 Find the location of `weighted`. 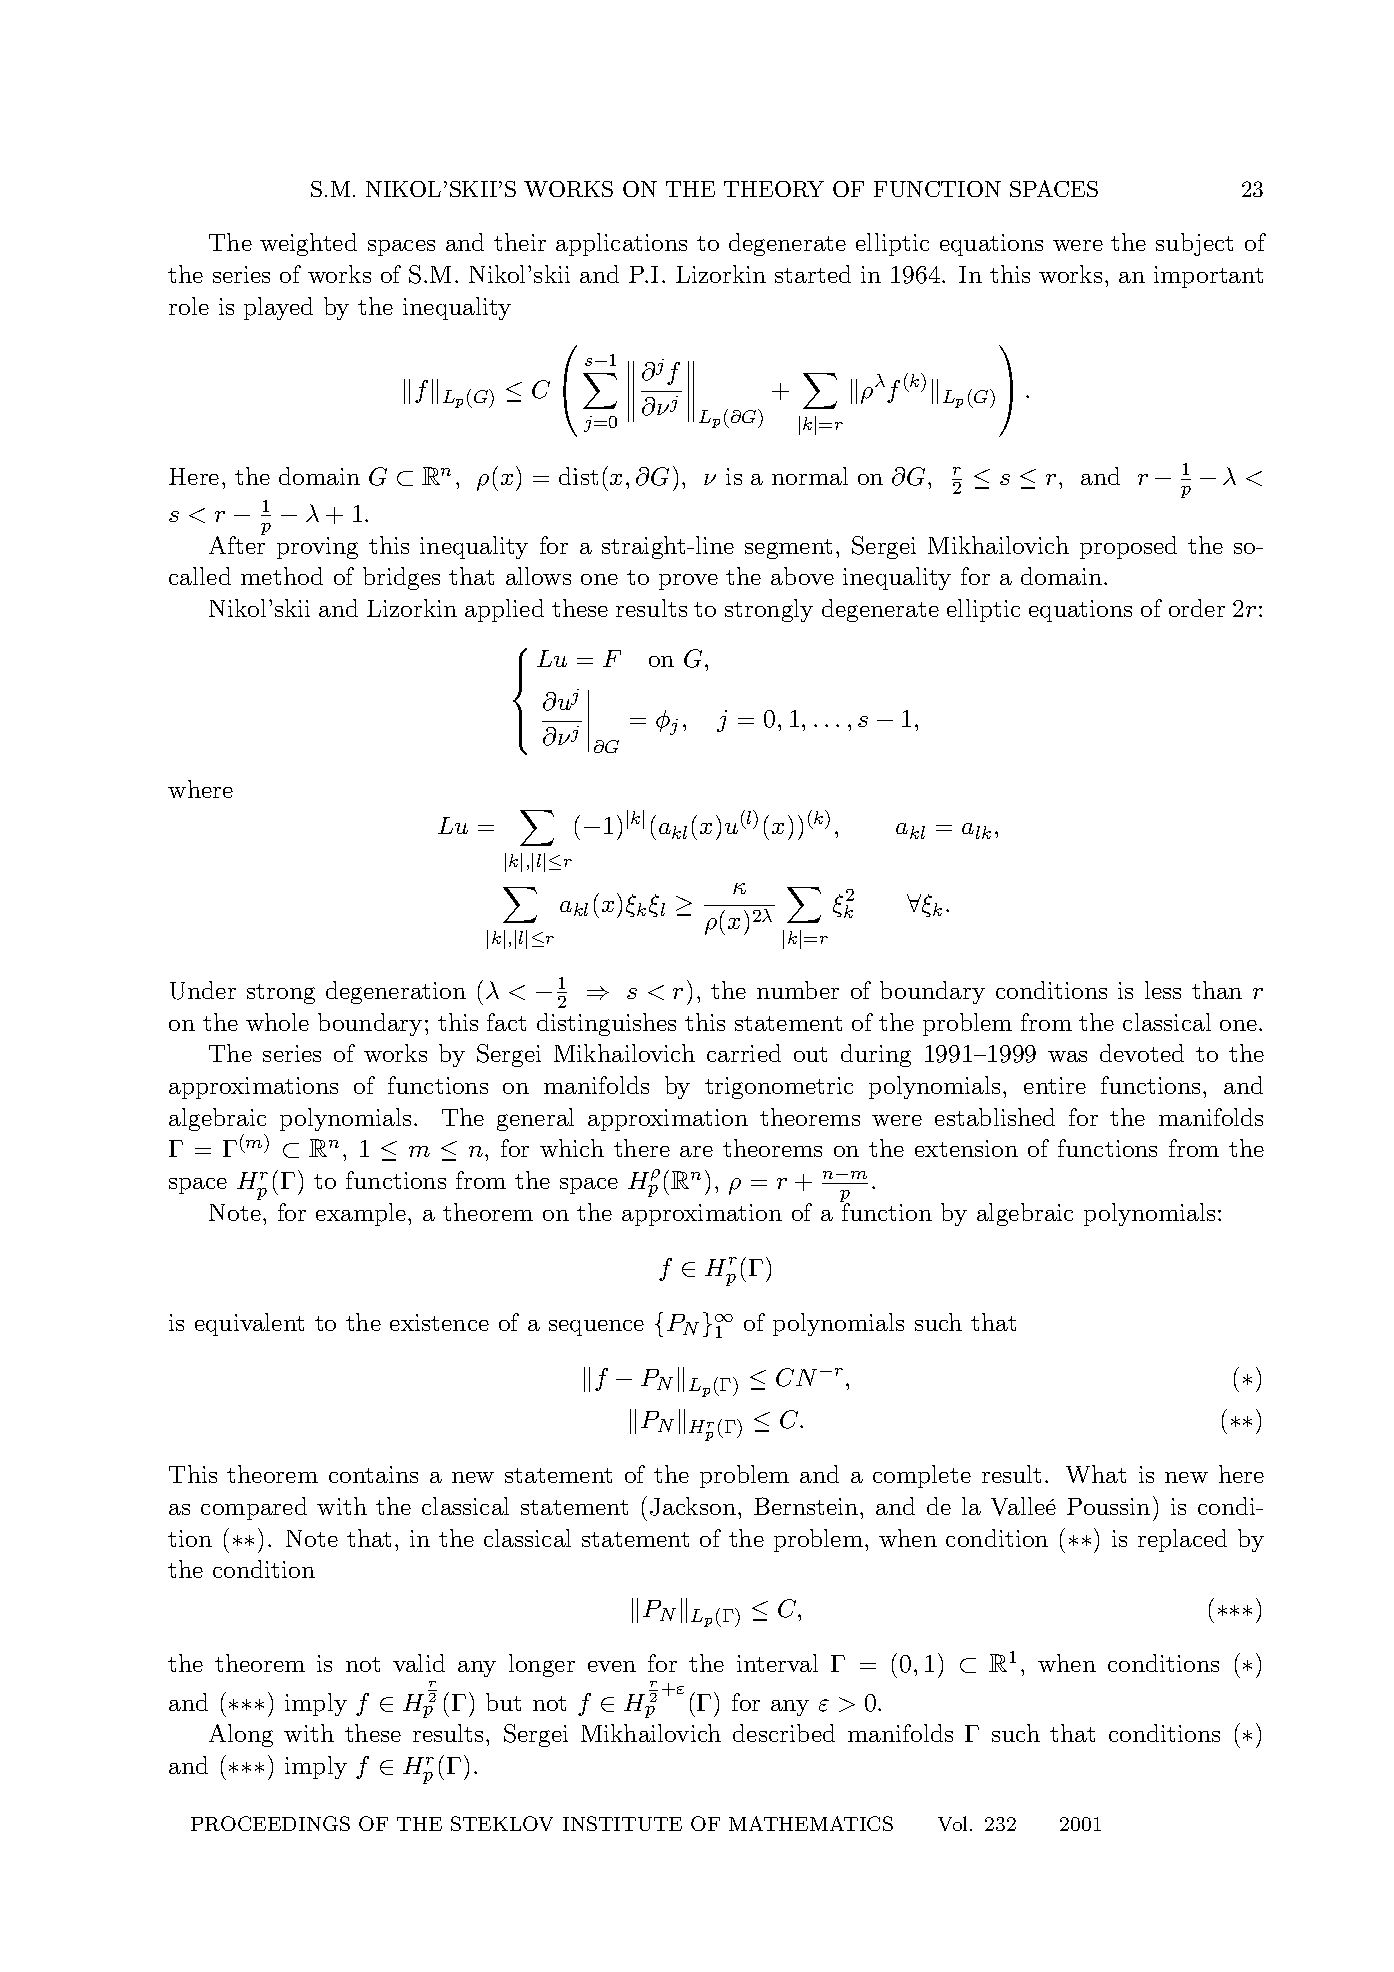

weighted is located at coordinates (308, 244).
